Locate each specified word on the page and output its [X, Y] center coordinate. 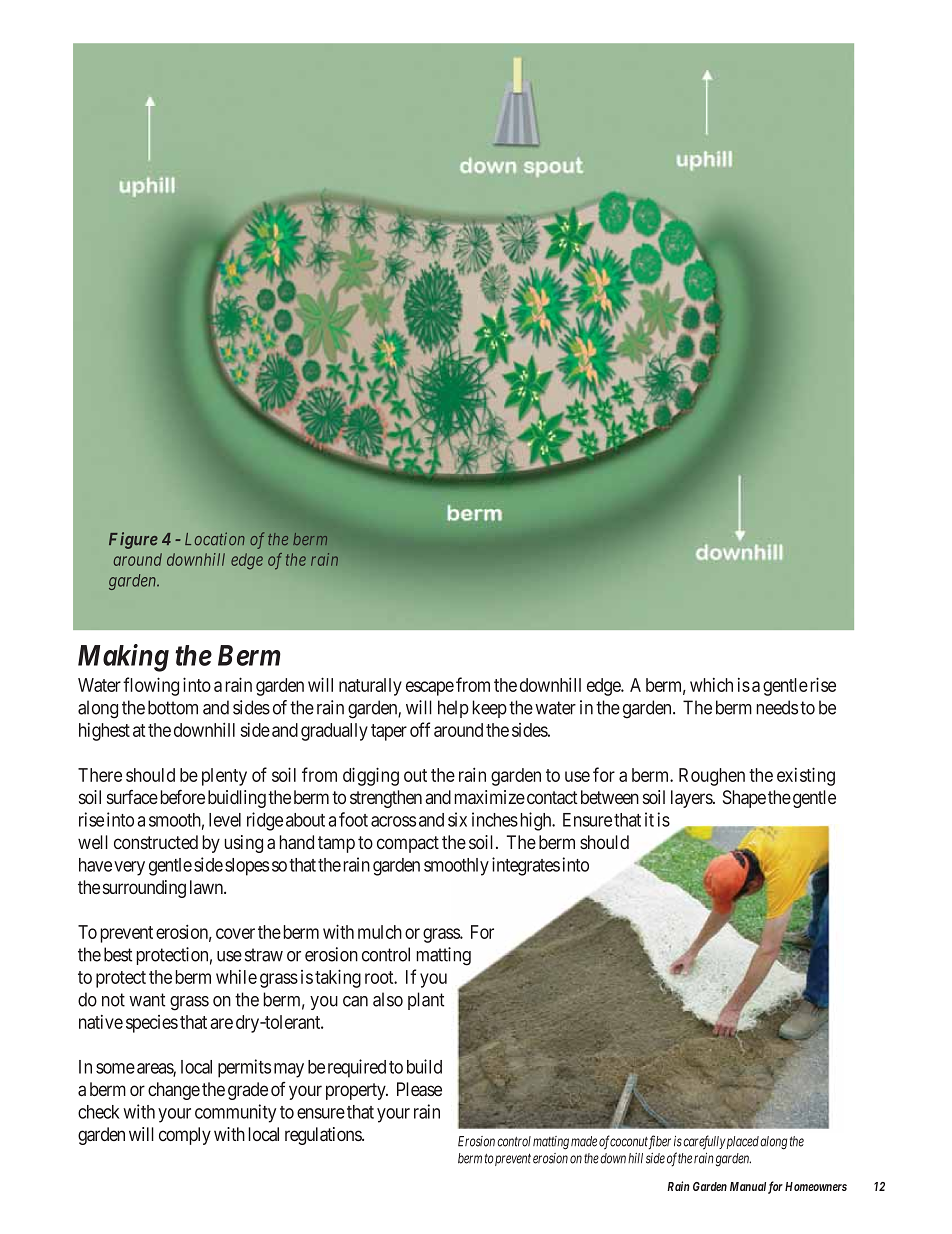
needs [777, 707]
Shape [744, 799]
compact [408, 844]
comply [185, 1136]
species [152, 1024]
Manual [748, 1186]
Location [215, 539]
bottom [173, 707]
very [129, 868]
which [711, 685]
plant [426, 1001]
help [453, 709]
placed [743, 1142]
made [584, 1141]
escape [430, 688]
